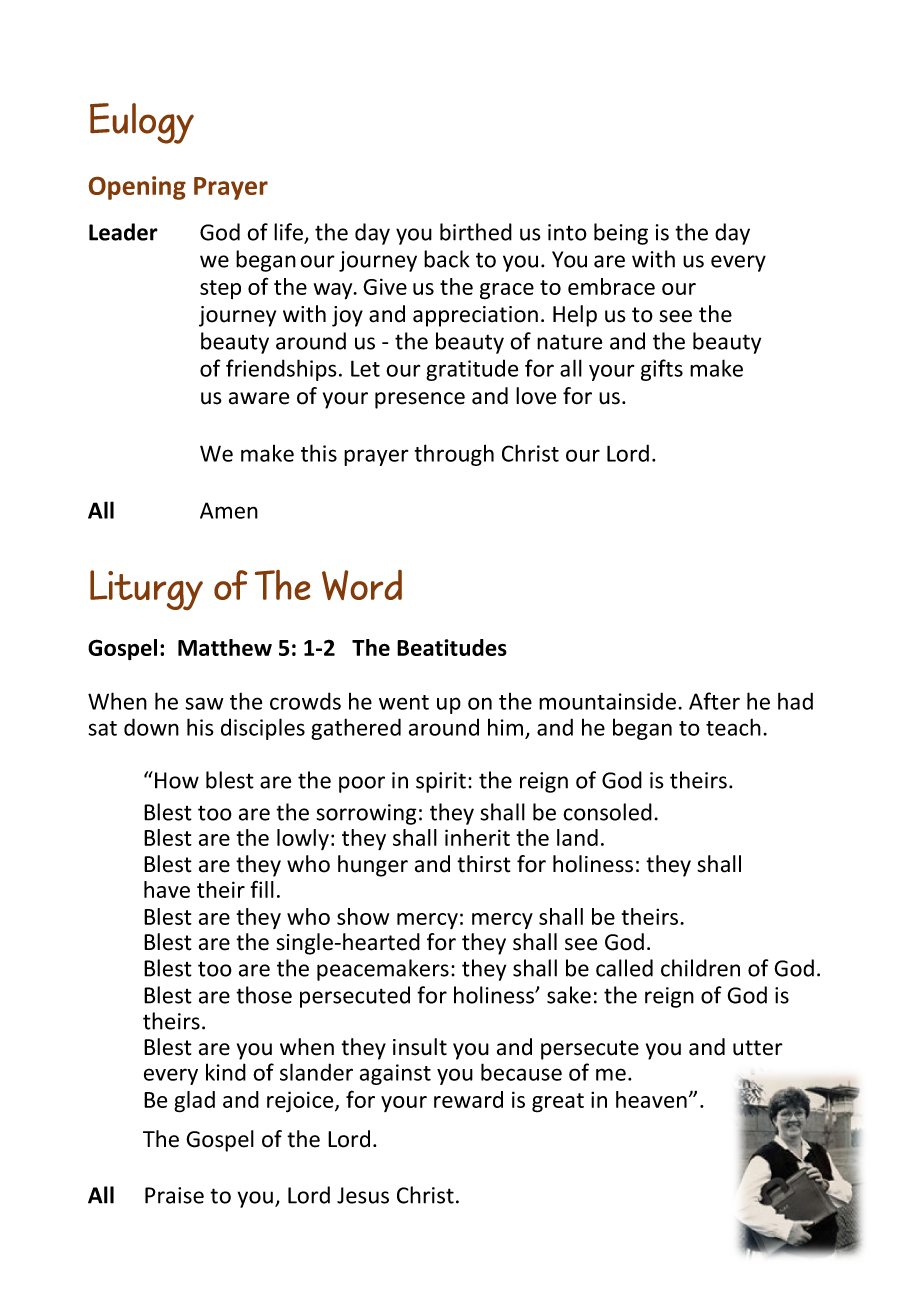  I want to click on Beatitudes, so click(452, 647).
